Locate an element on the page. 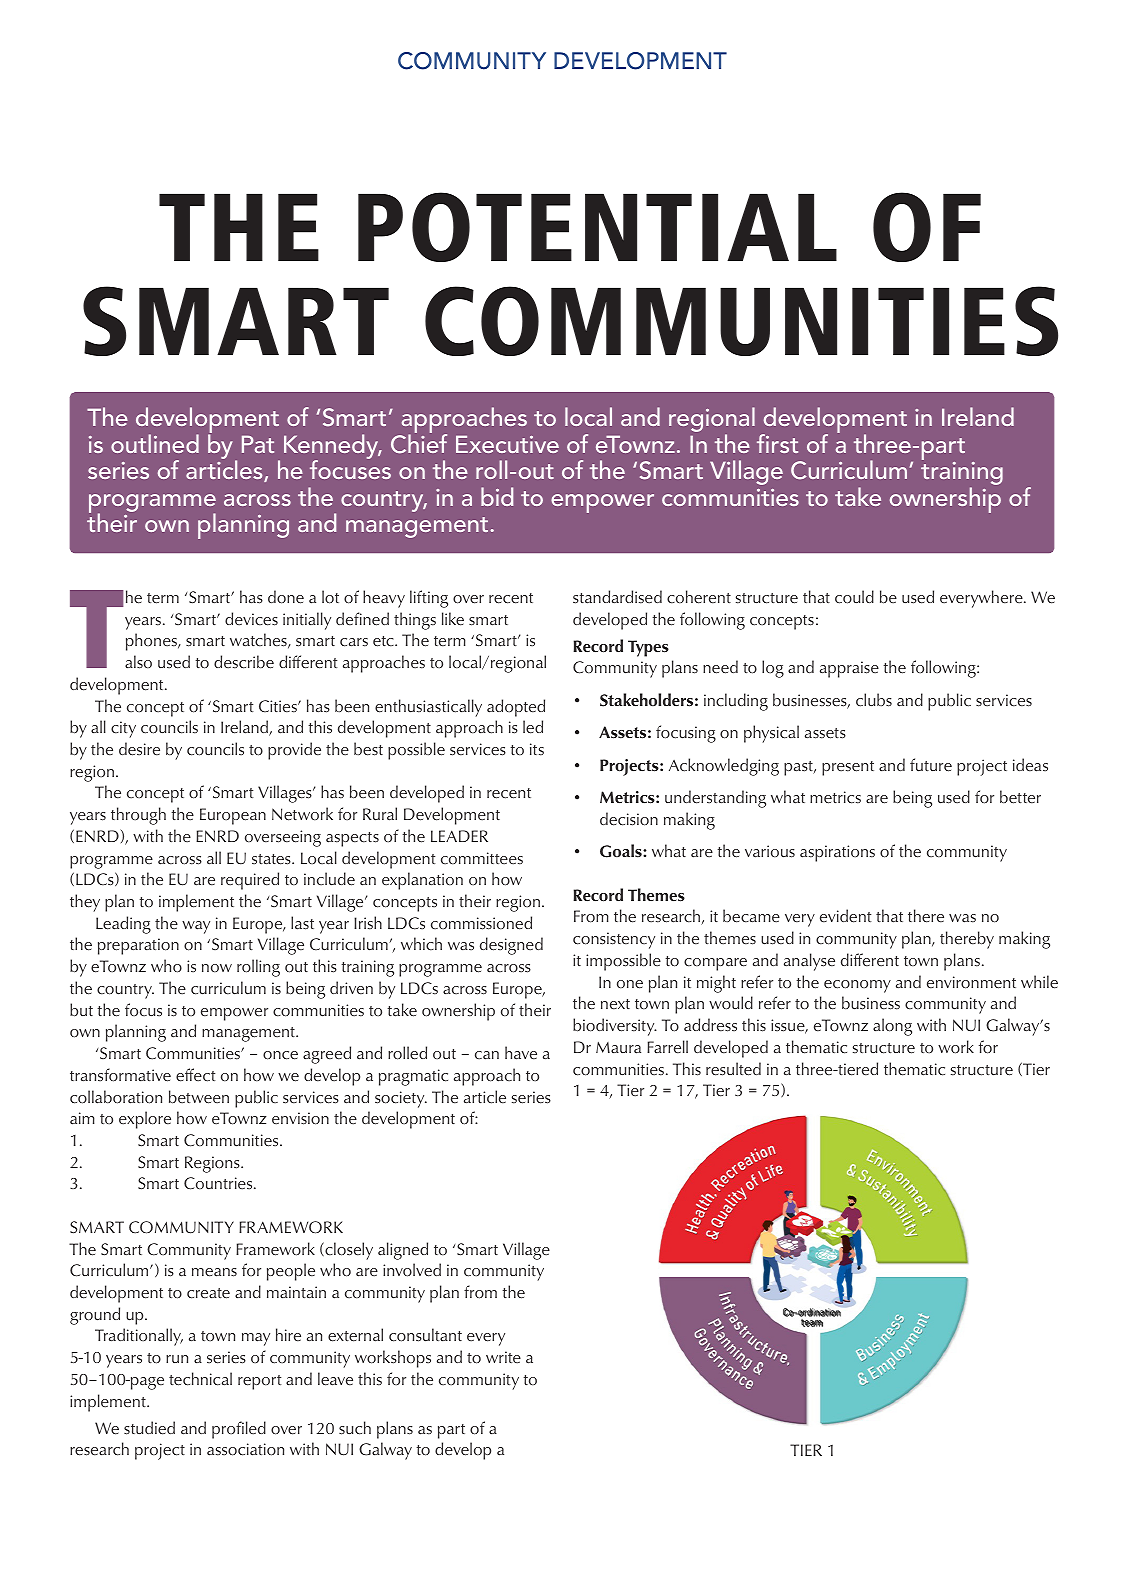 This image has width=1124, height=1590. phones is located at coordinates (152, 642).
